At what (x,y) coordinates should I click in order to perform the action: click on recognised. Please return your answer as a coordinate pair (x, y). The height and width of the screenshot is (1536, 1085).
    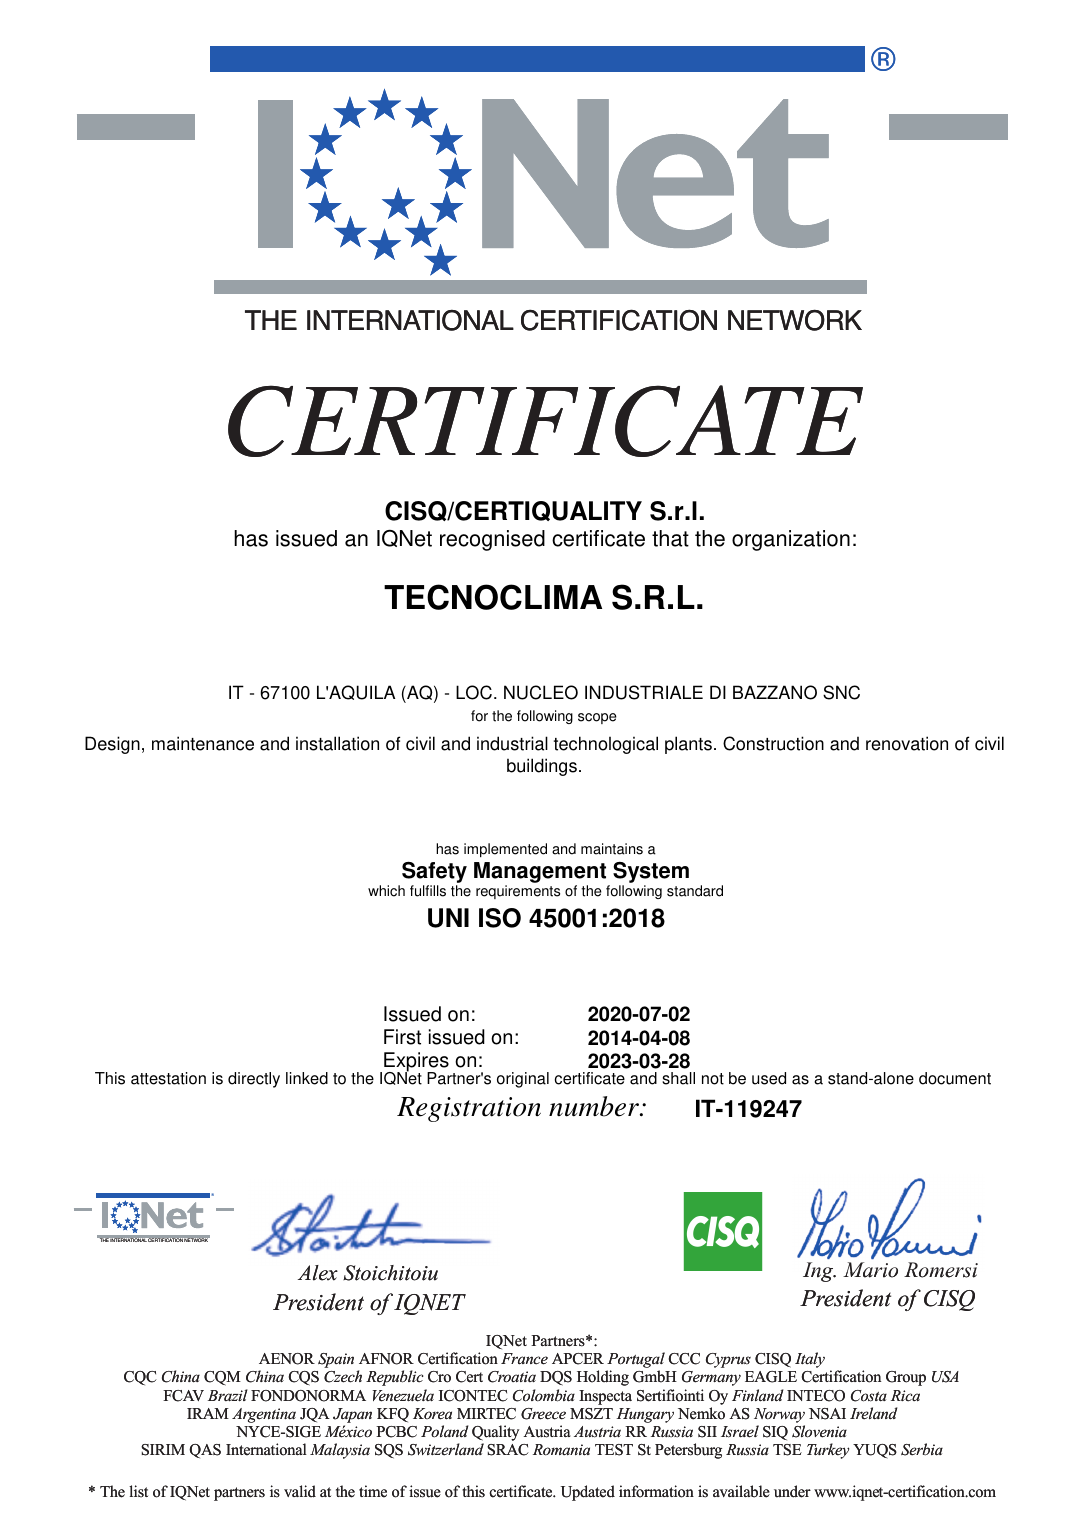
    Looking at the image, I should click on (492, 540).
